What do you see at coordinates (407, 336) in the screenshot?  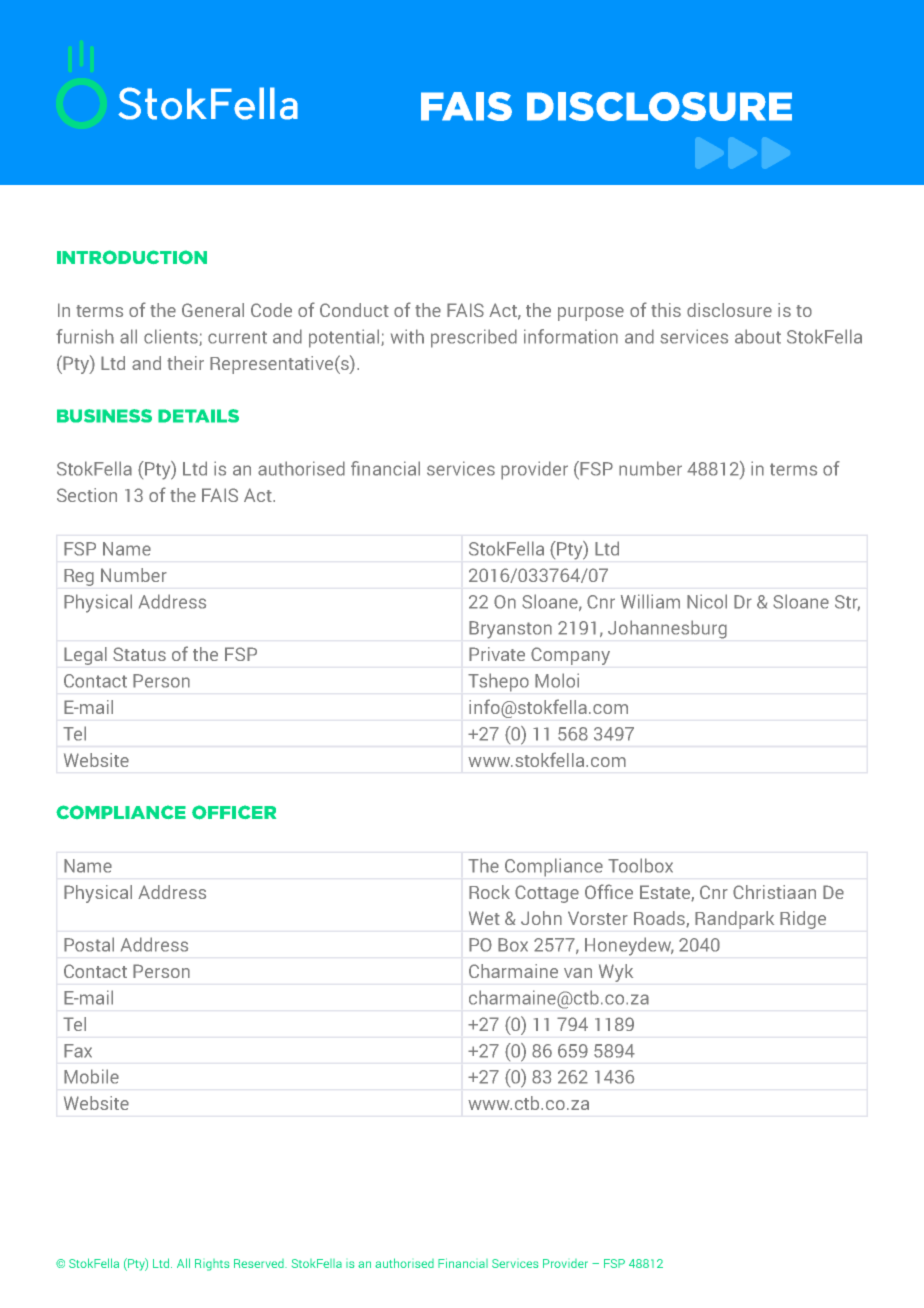 I see `with` at bounding box center [407, 336].
